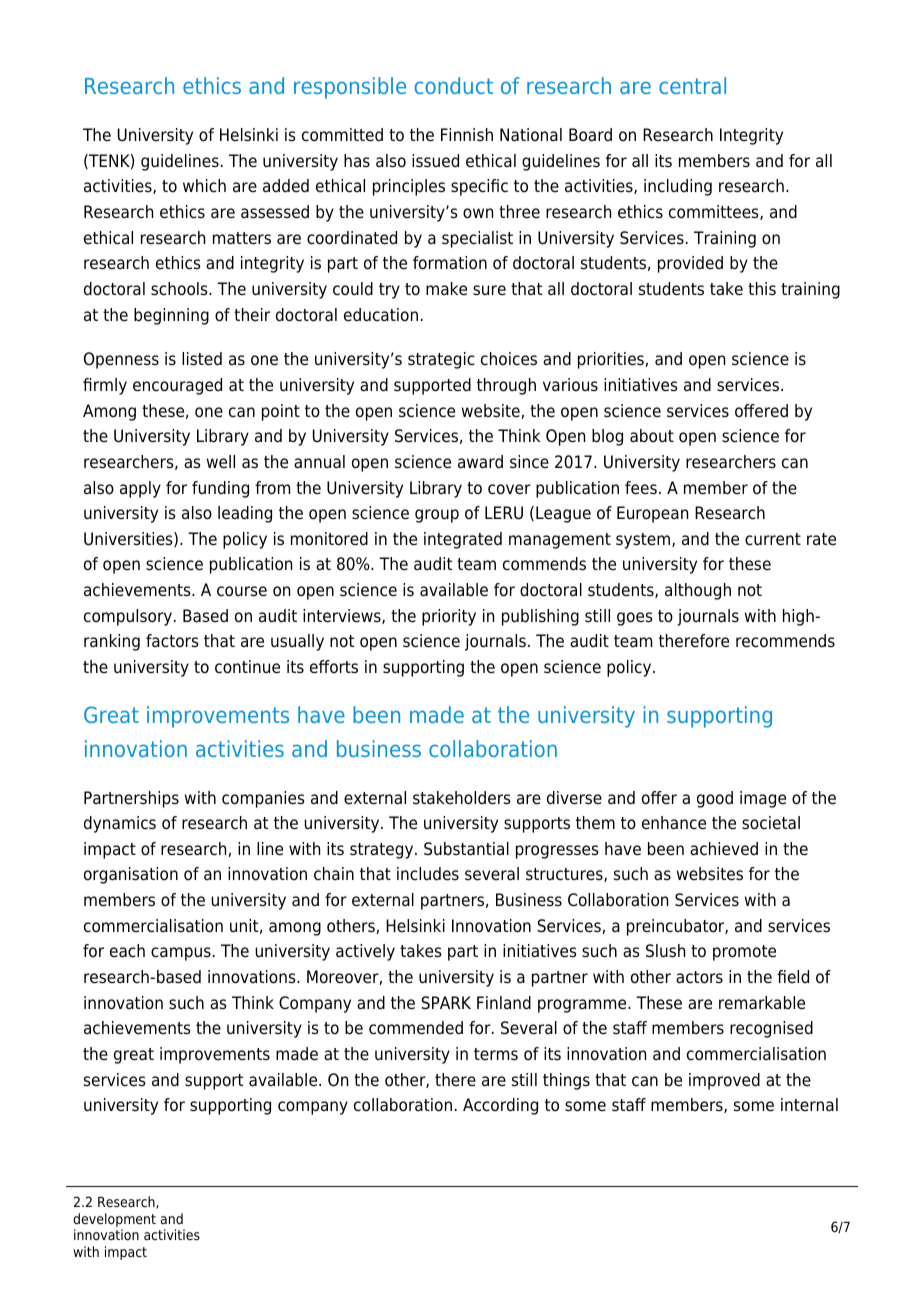 This screenshot has height=1308, width=924. What do you see at coordinates (692, 85) in the screenshot?
I see `central` at bounding box center [692, 85].
